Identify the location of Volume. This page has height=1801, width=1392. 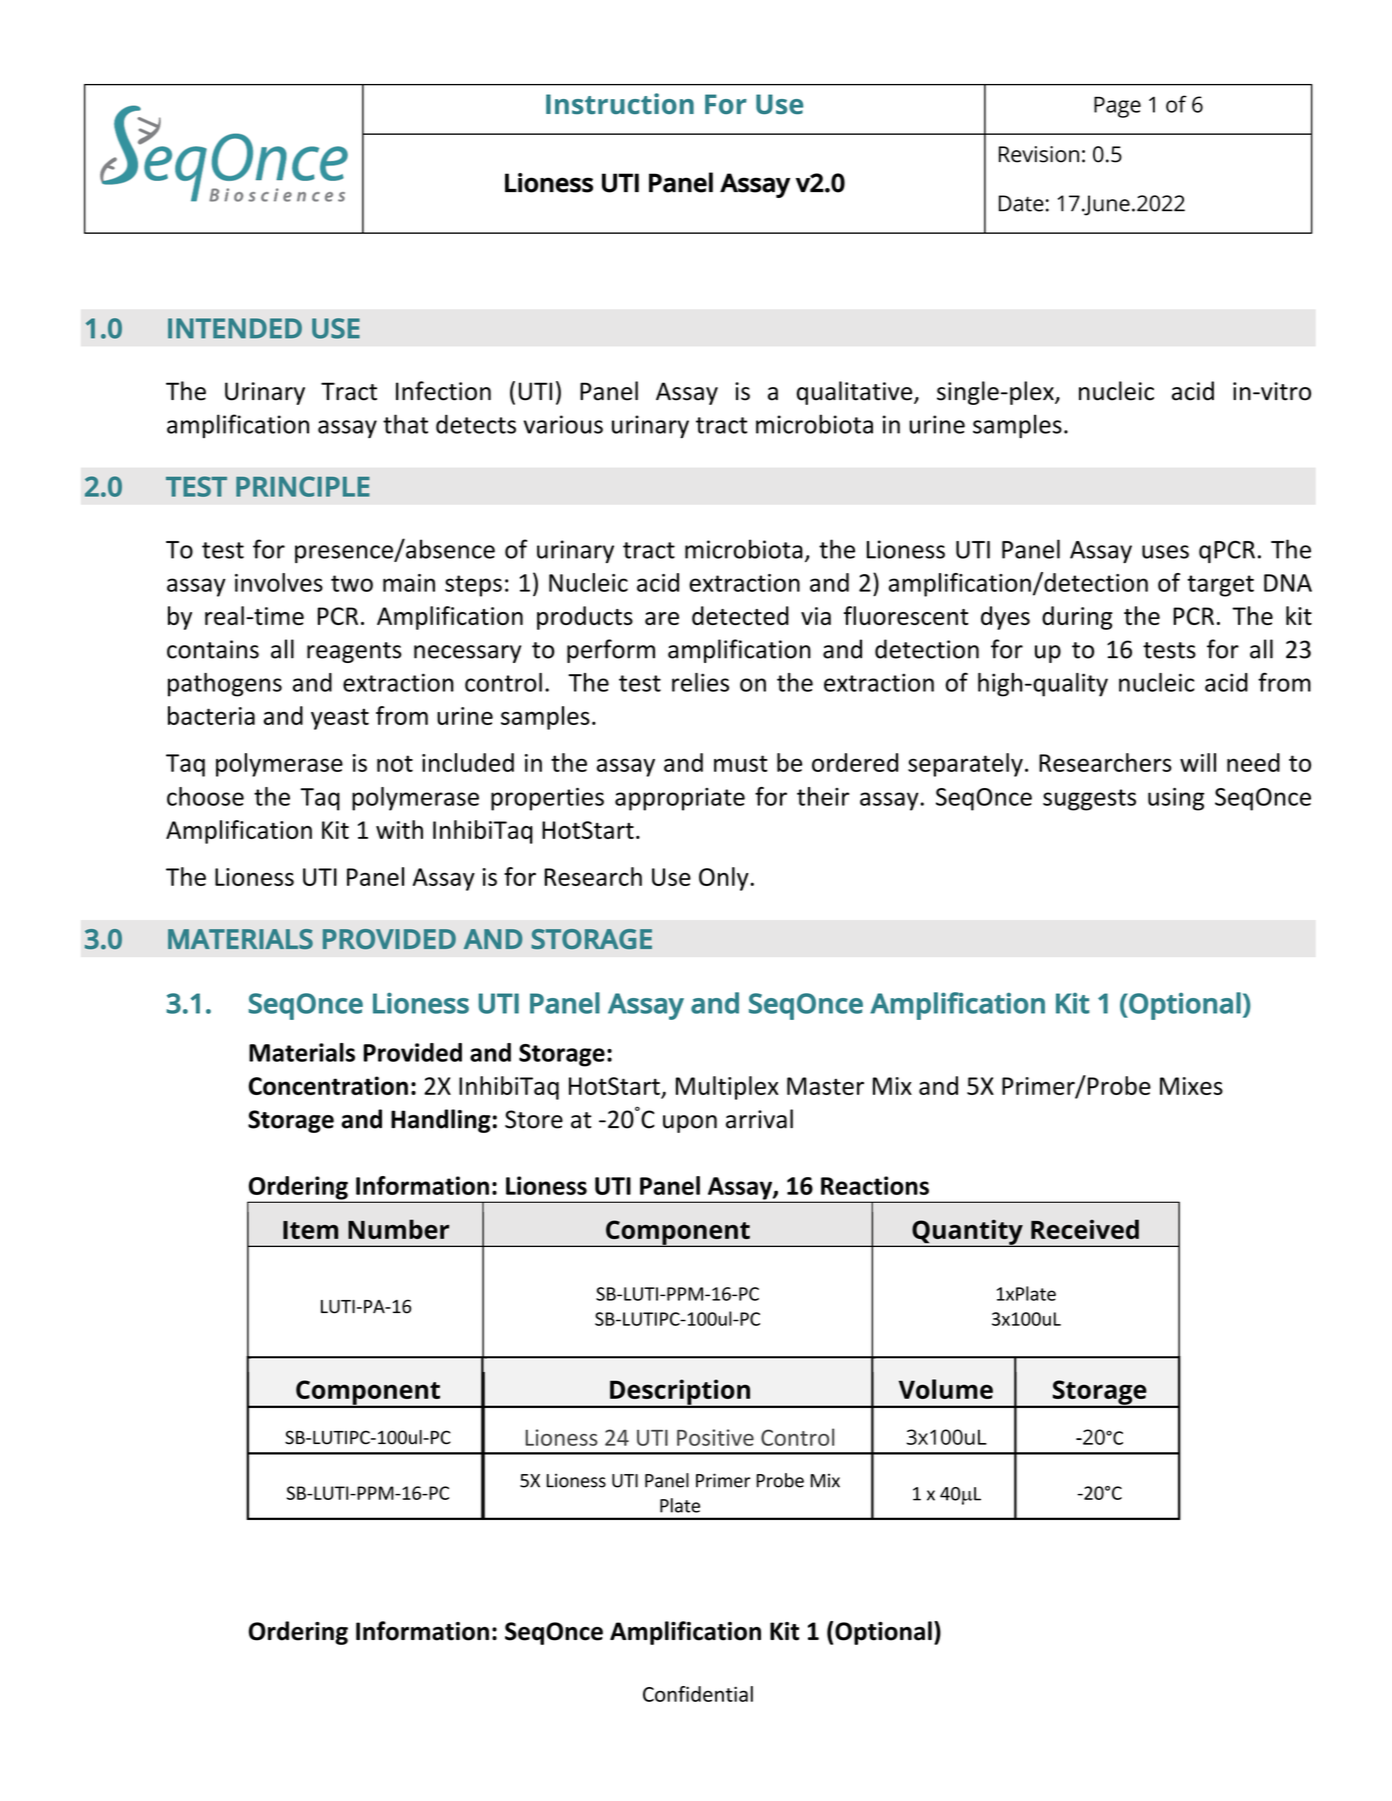
(946, 1389).
